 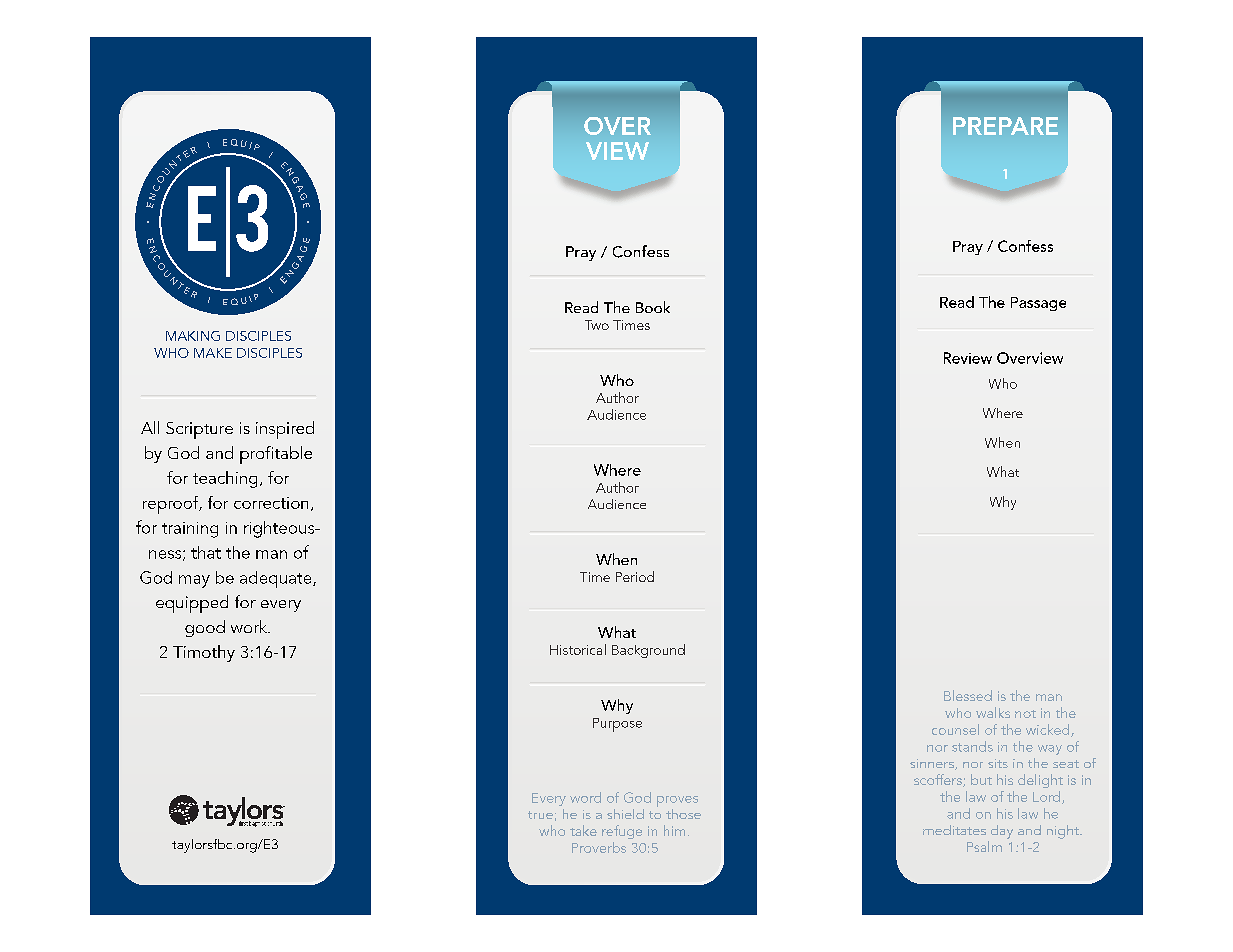 What do you see at coordinates (635, 576) in the image?
I see `Period` at bounding box center [635, 576].
